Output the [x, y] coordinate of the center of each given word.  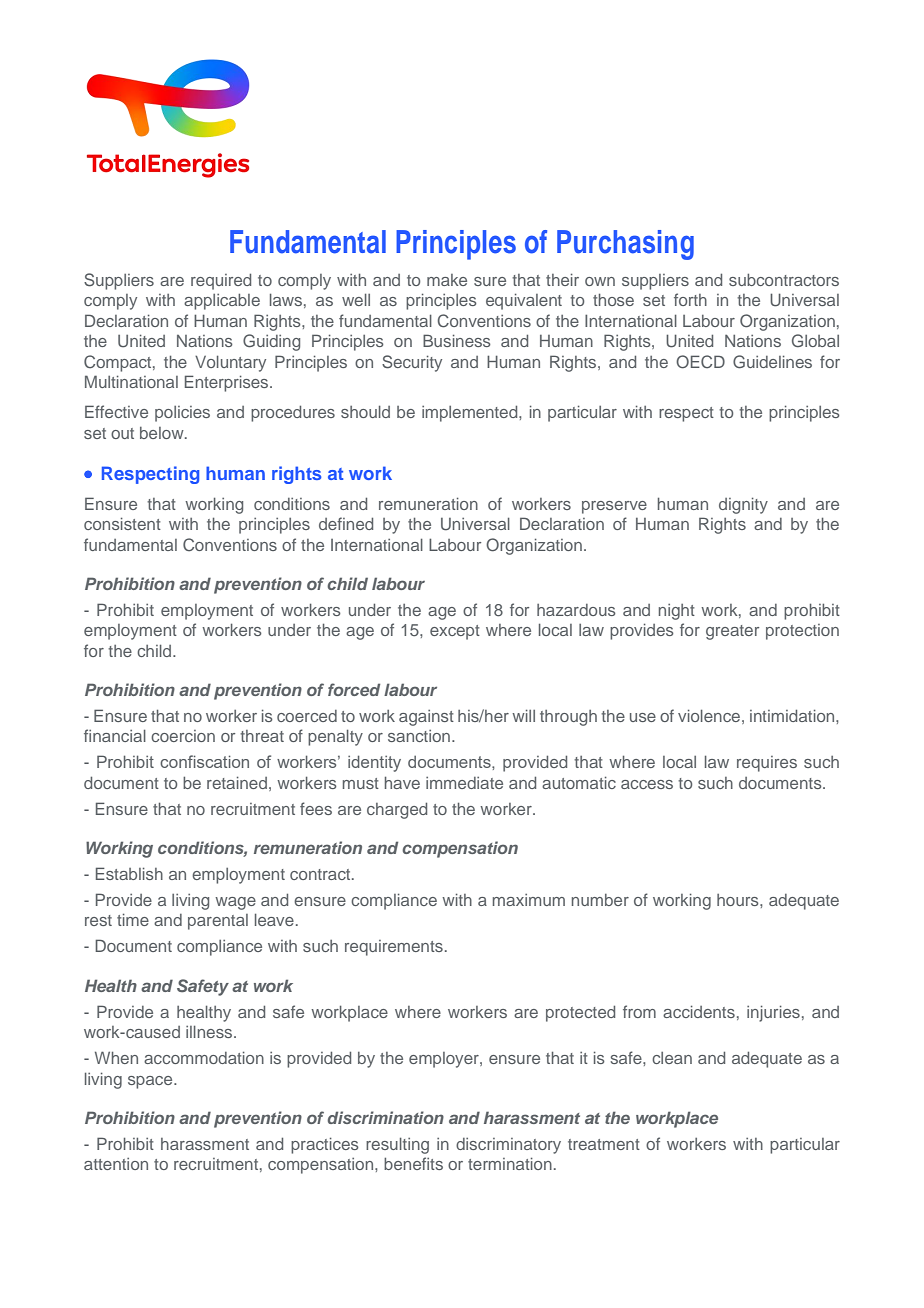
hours [739, 900]
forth [690, 299]
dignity [743, 505]
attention [116, 1164]
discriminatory [508, 1146]
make [447, 280]
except [455, 632]
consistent [122, 523]
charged [397, 810]
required [221, 281]
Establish [129, 873]
